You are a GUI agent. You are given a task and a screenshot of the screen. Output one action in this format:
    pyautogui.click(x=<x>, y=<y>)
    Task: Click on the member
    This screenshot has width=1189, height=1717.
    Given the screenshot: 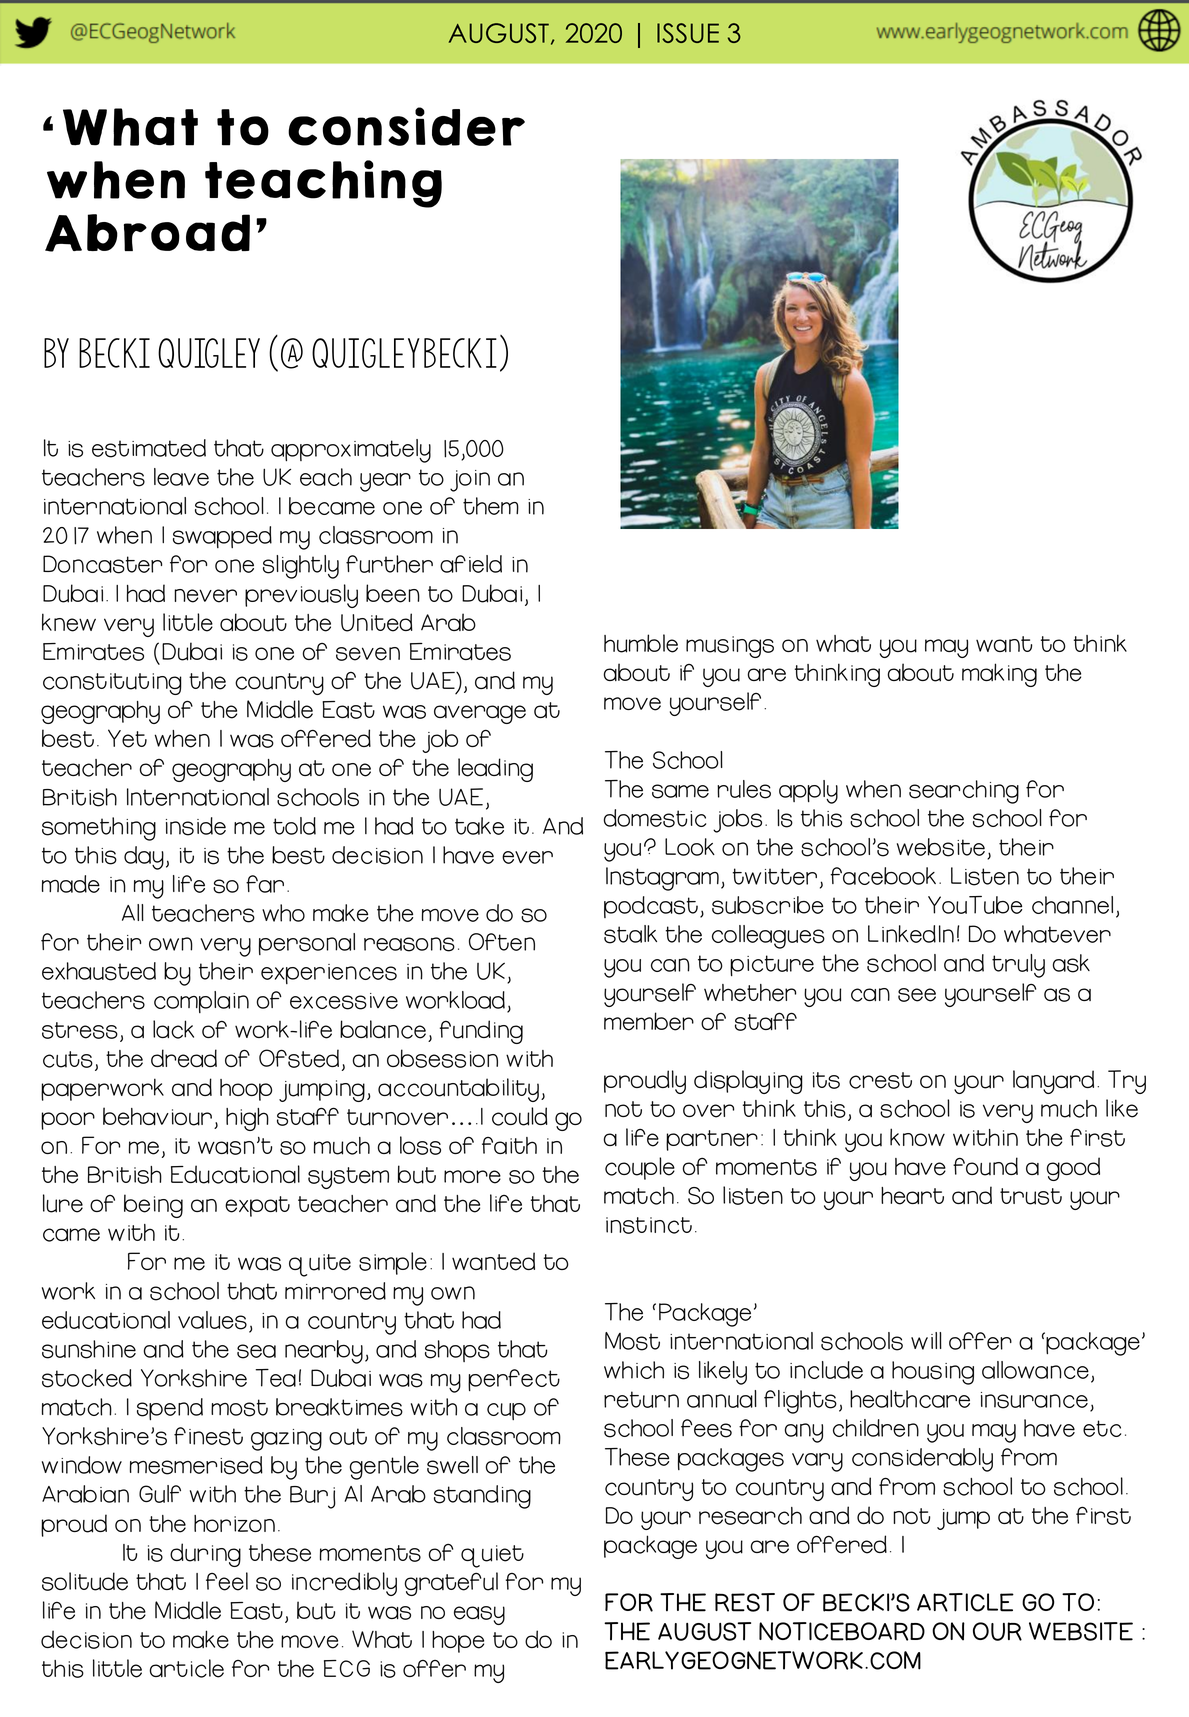 What is the action you would take?
    pyautogui.click(x=649, y=1021)
